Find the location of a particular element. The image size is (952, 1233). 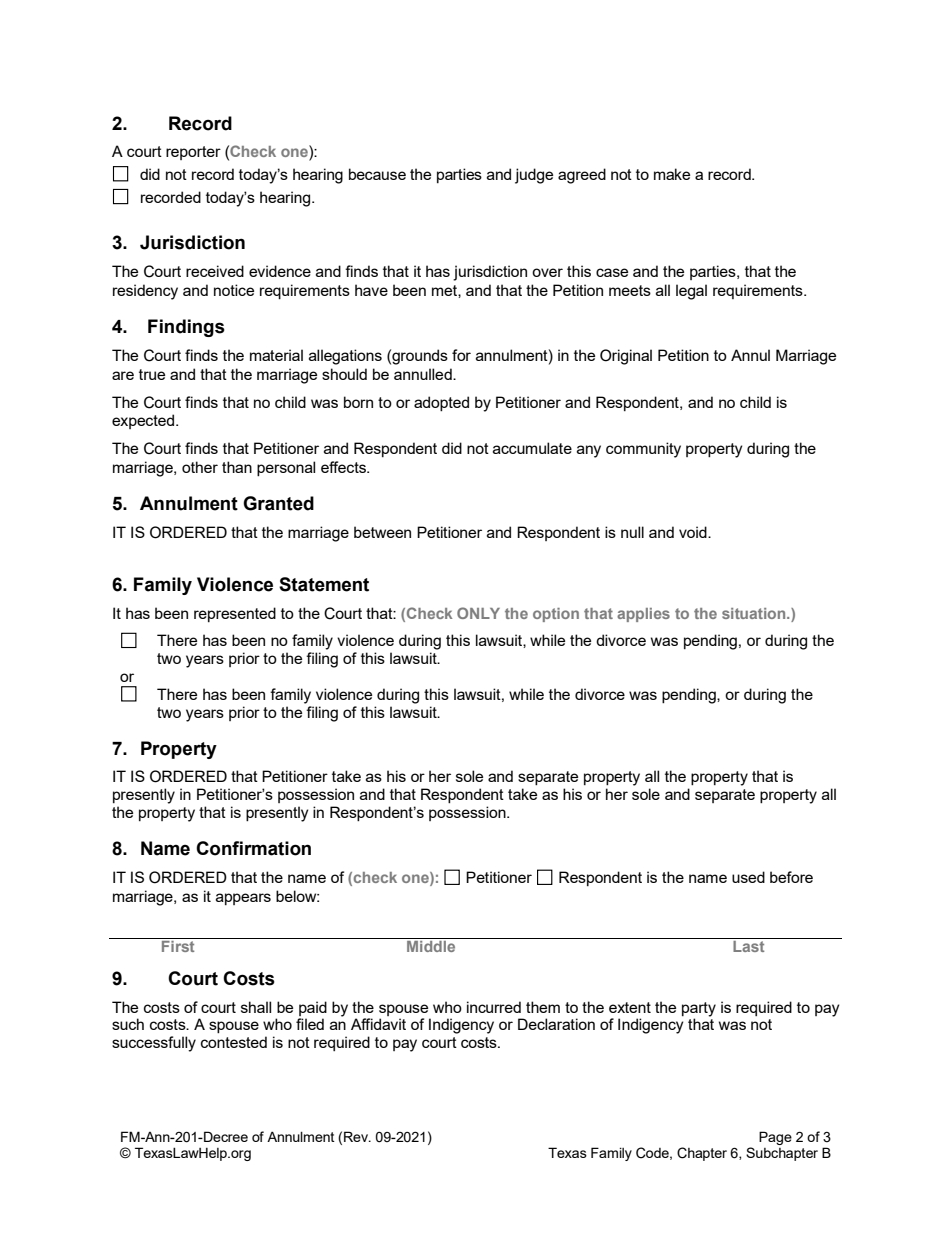

contested is located at coordinates (234, 1042).
